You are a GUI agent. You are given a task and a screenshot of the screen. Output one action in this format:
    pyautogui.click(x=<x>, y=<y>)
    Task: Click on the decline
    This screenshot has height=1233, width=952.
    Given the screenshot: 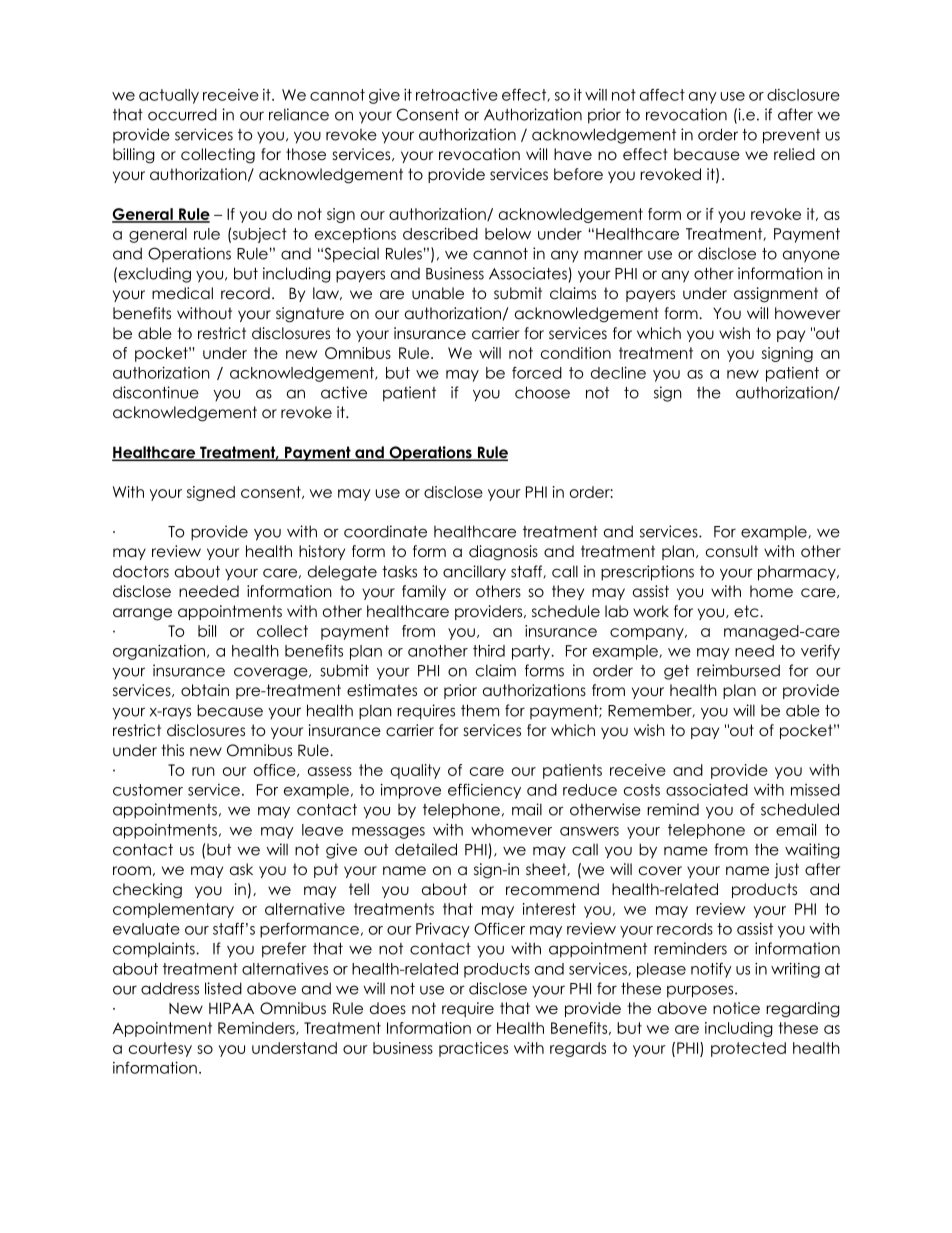 What is the action you would take?
    pyautogui.click(x=618, y=372)
